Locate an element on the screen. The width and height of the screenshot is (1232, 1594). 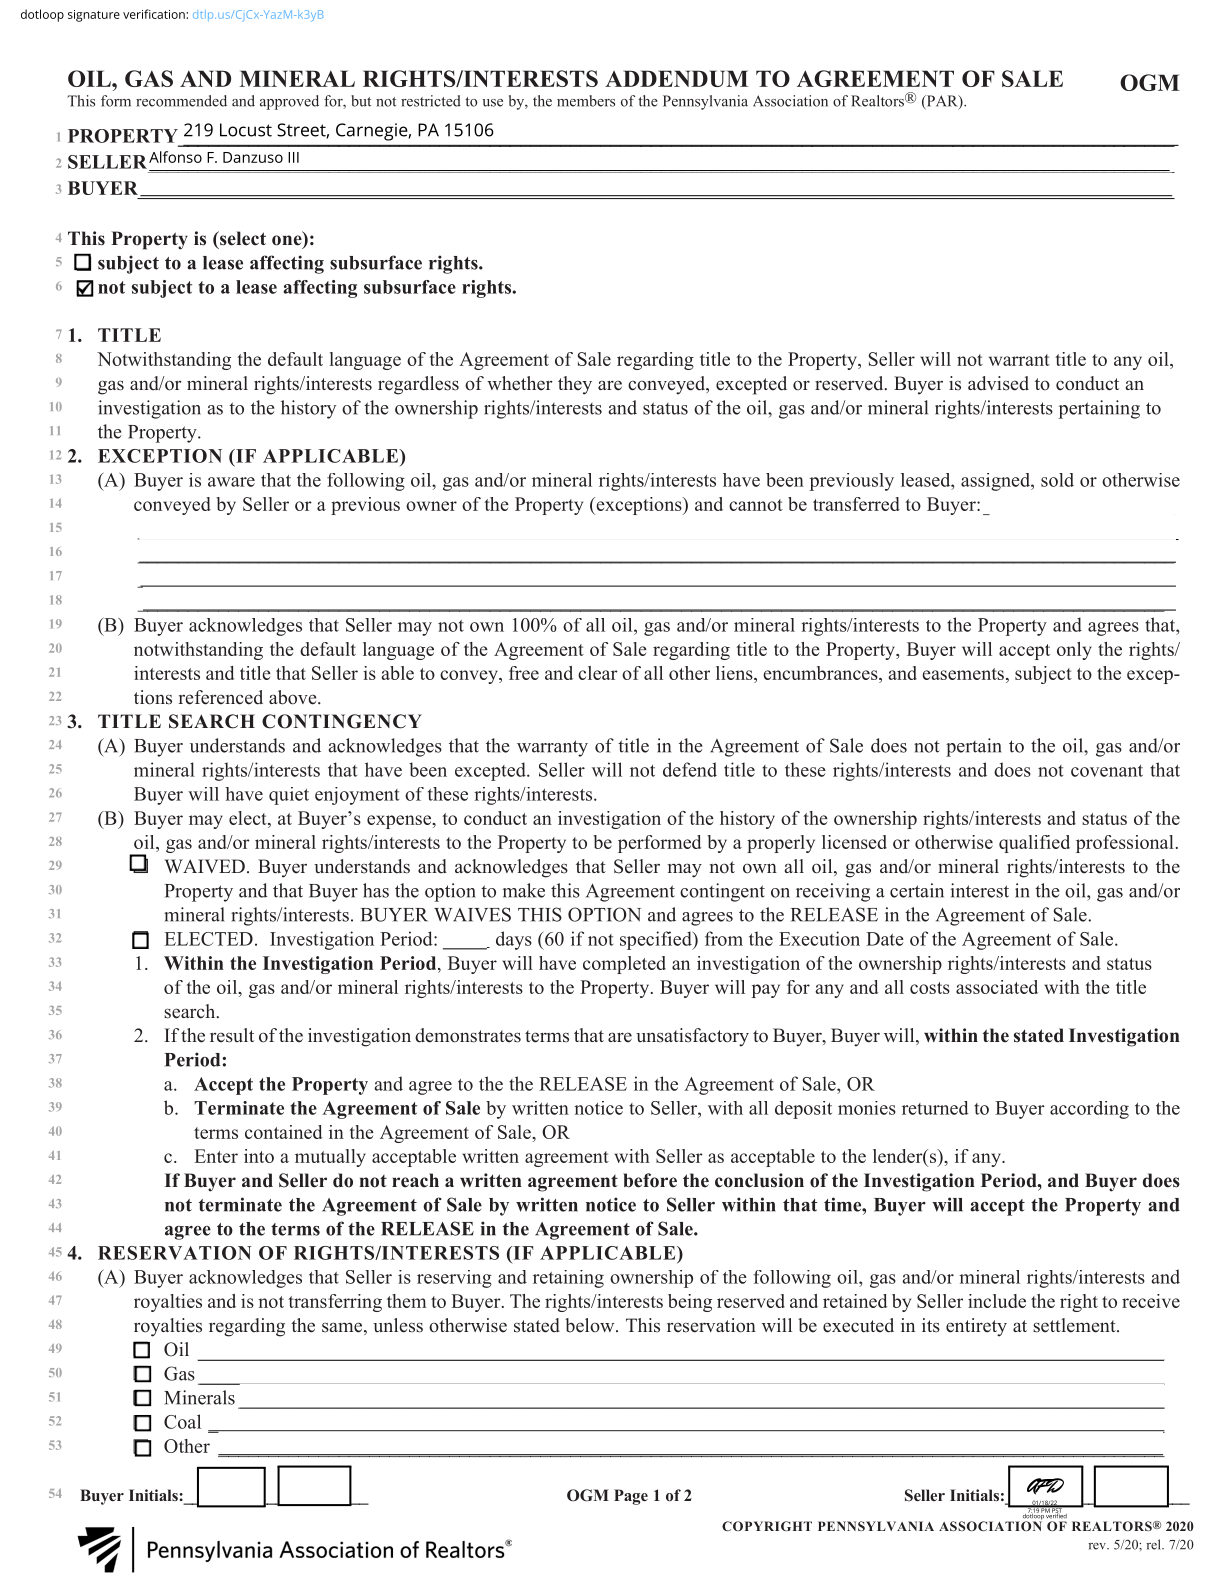
transferring is located at coordinates (335, 1303).
